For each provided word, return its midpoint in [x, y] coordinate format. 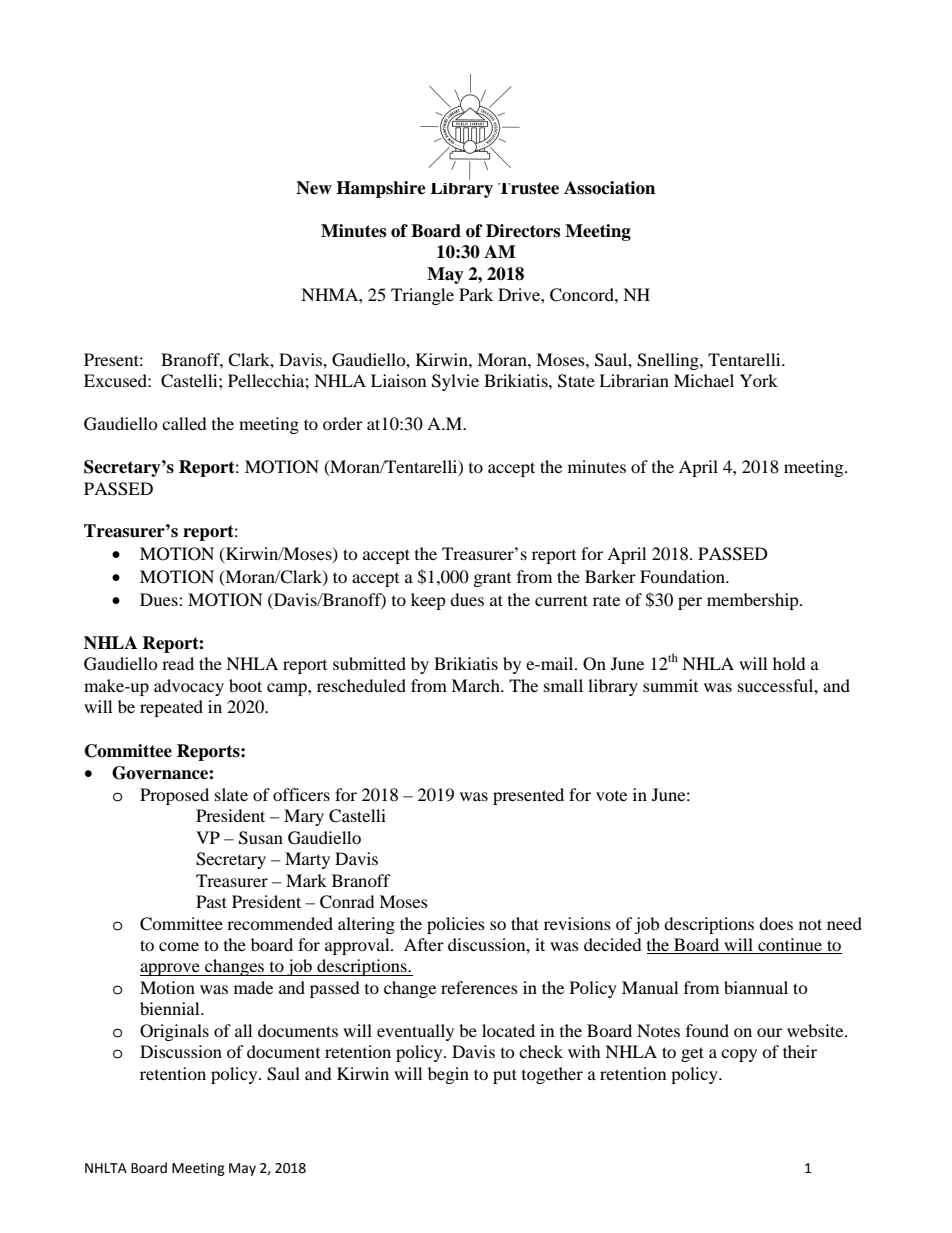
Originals [174, 1032]
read [178, 663]
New [314, 188]
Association [609, 188]
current [561, 600]
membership [754, 601]
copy [739, 1055]
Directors [523, 231]
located [508, 1030]
